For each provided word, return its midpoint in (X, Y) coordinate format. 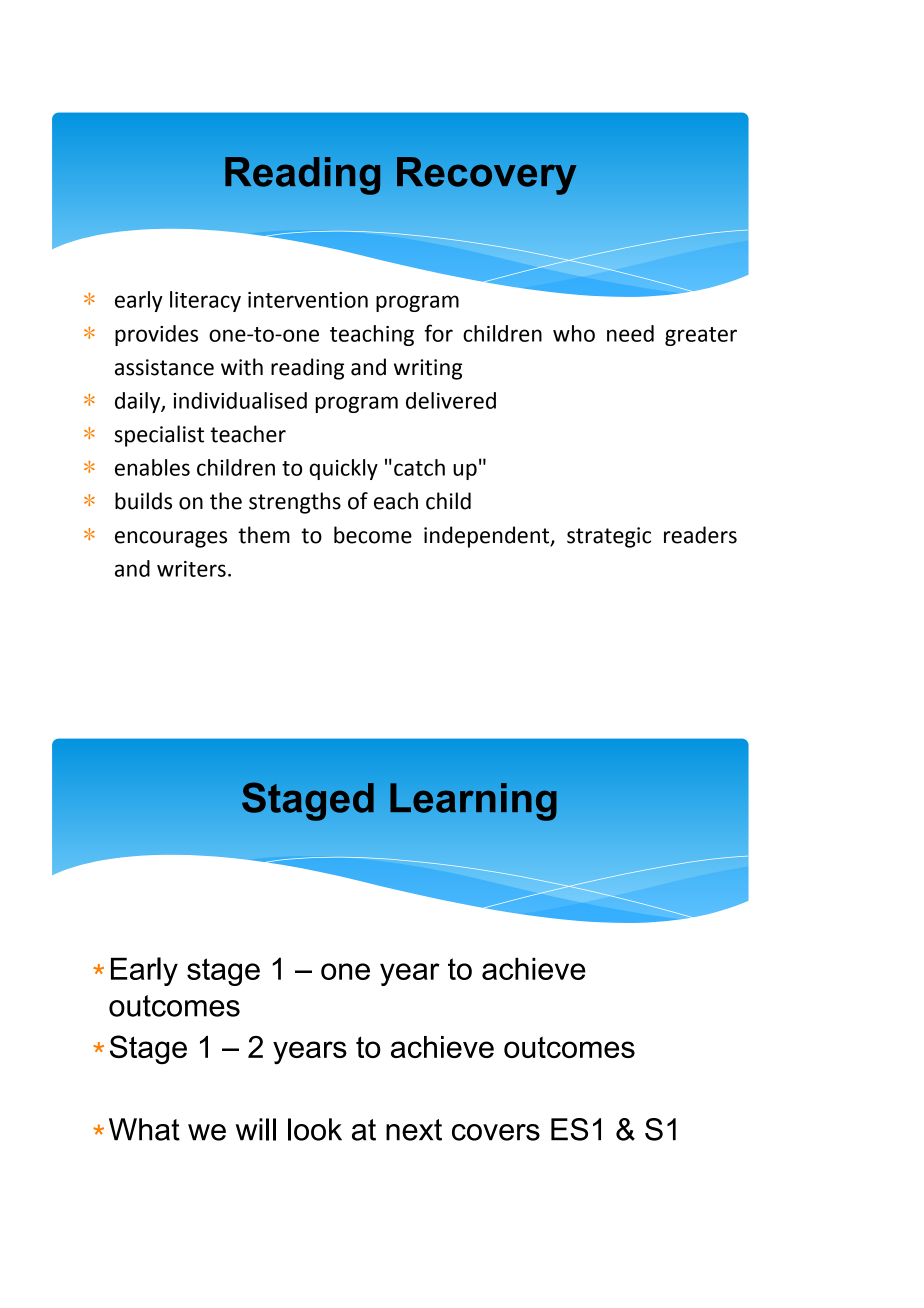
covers (496, 1132)
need (630, 333)
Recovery (487, 176)
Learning (473, 802)
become (373, 535)
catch (419, 467)
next (414, 1130)
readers (700, 535)
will (256, 1129)
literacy (205, 301)
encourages (171, 539)
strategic (609, 537)
